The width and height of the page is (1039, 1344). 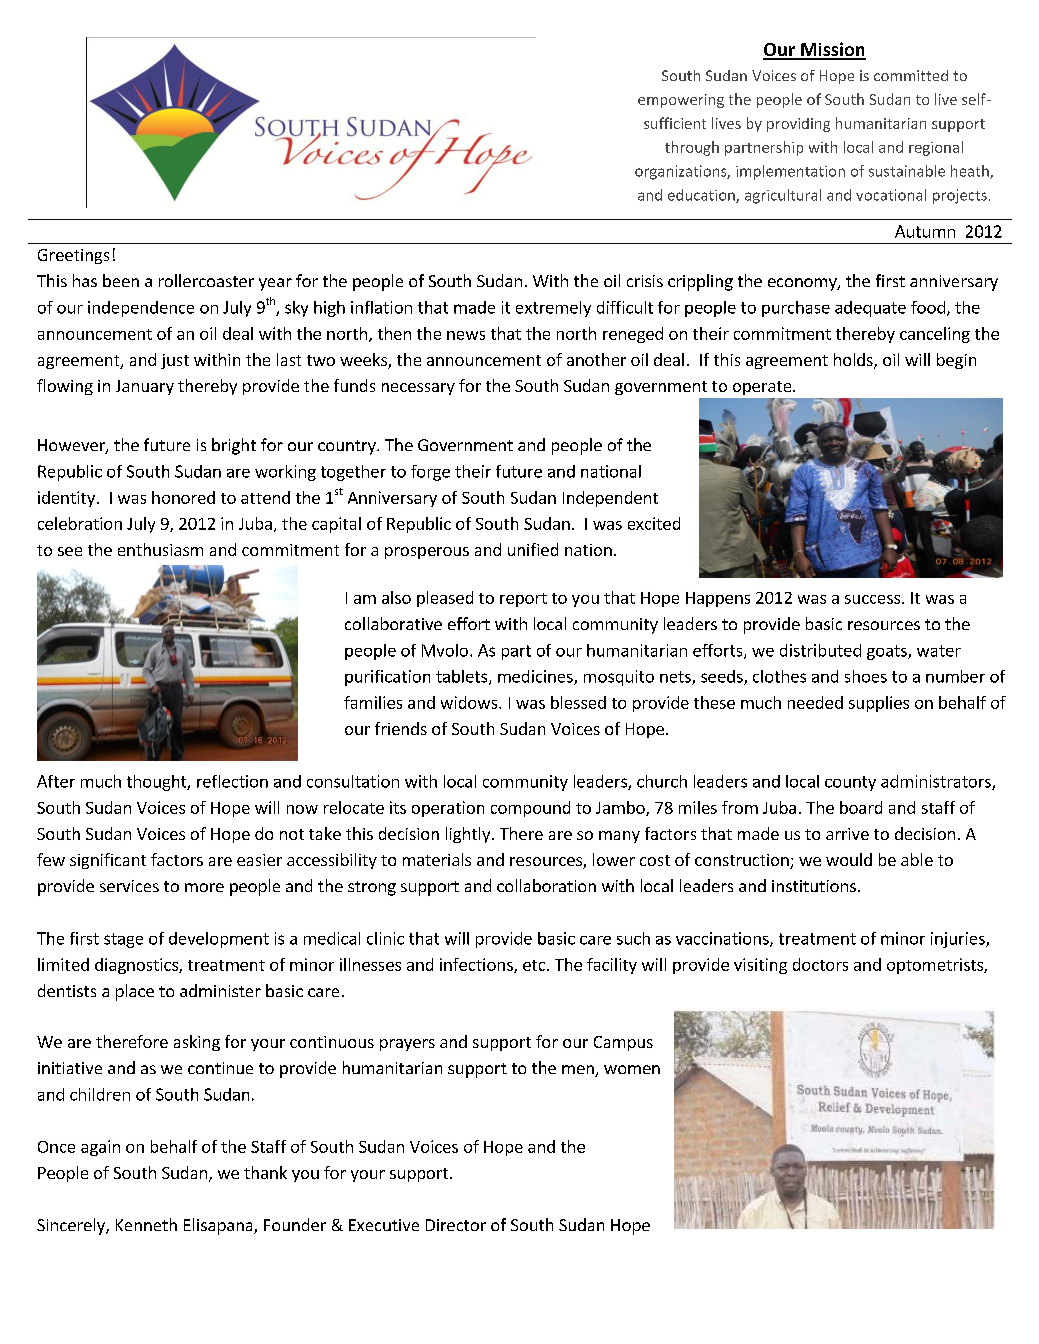 I want to click on holds, so click(x=854, y=361).
